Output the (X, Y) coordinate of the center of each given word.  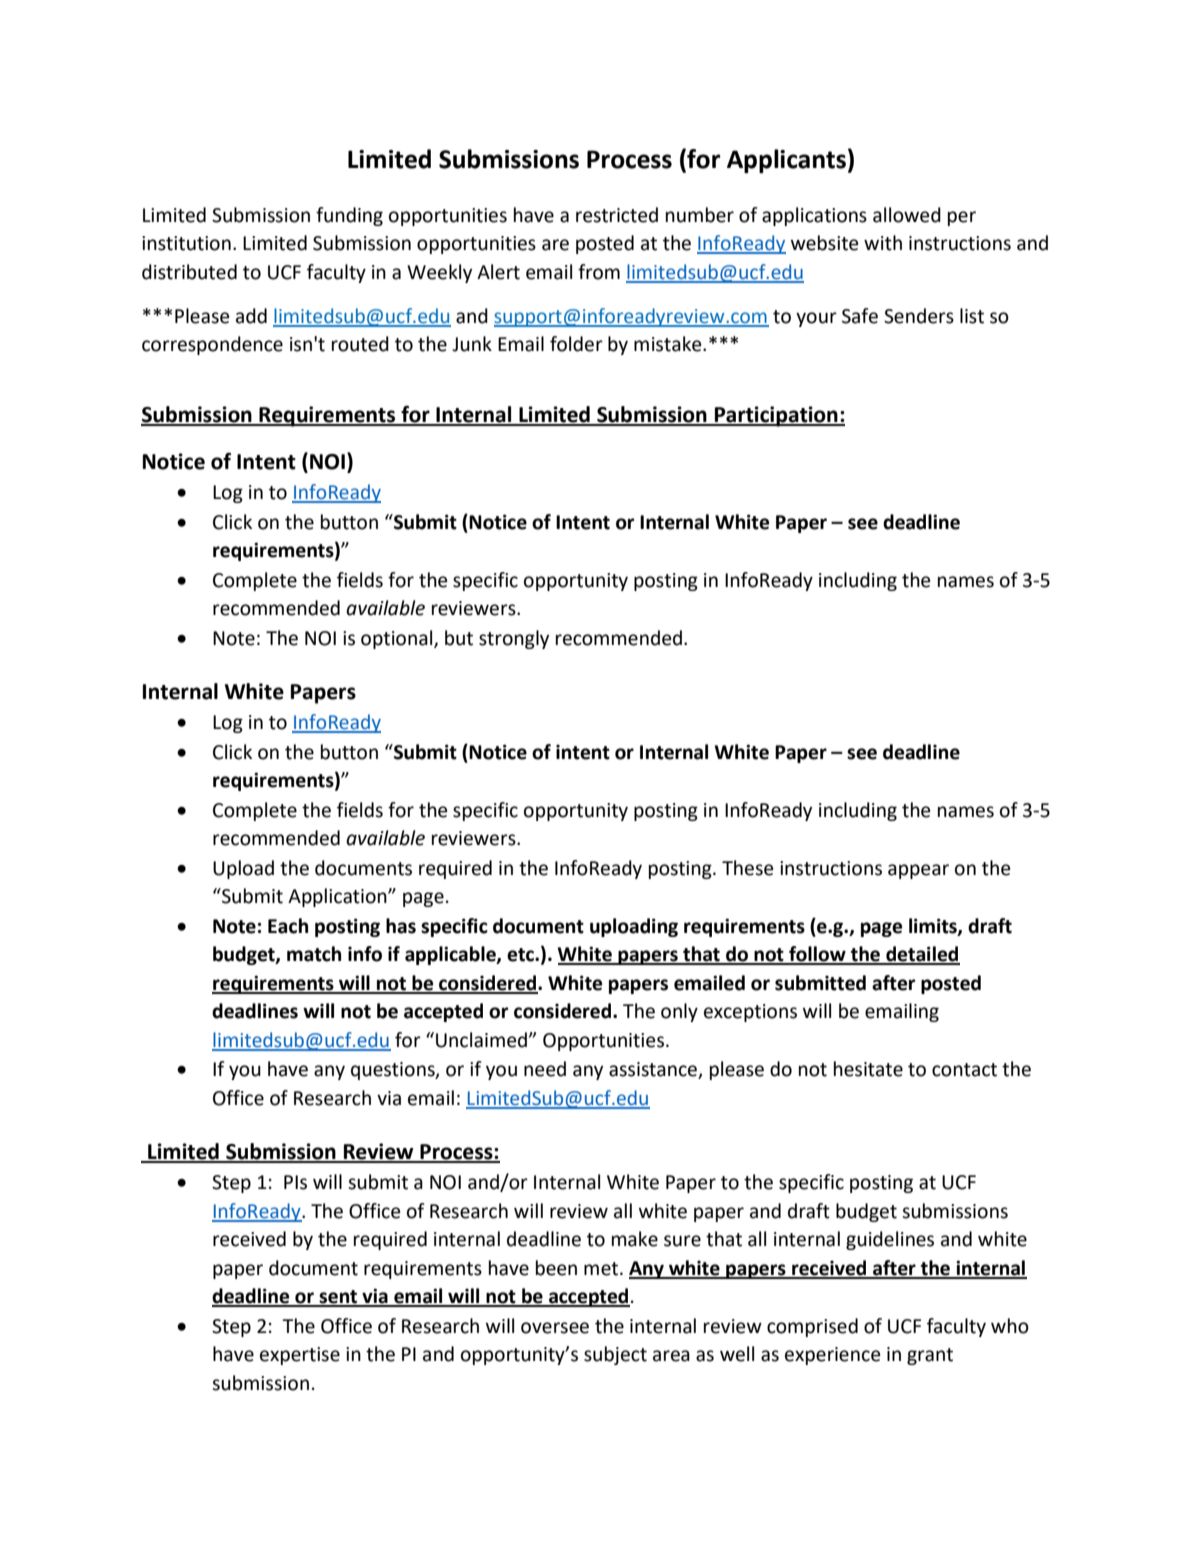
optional (398, 639)
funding (349, 216)
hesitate (868, 1069)
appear (918, 871)
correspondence (212, 345)
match (314, 954)
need (545, 1069)
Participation (776, 416)
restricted (617, 215)
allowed (907, 215)
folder (576, 344)
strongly (514, 639)
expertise (300, 1356)
